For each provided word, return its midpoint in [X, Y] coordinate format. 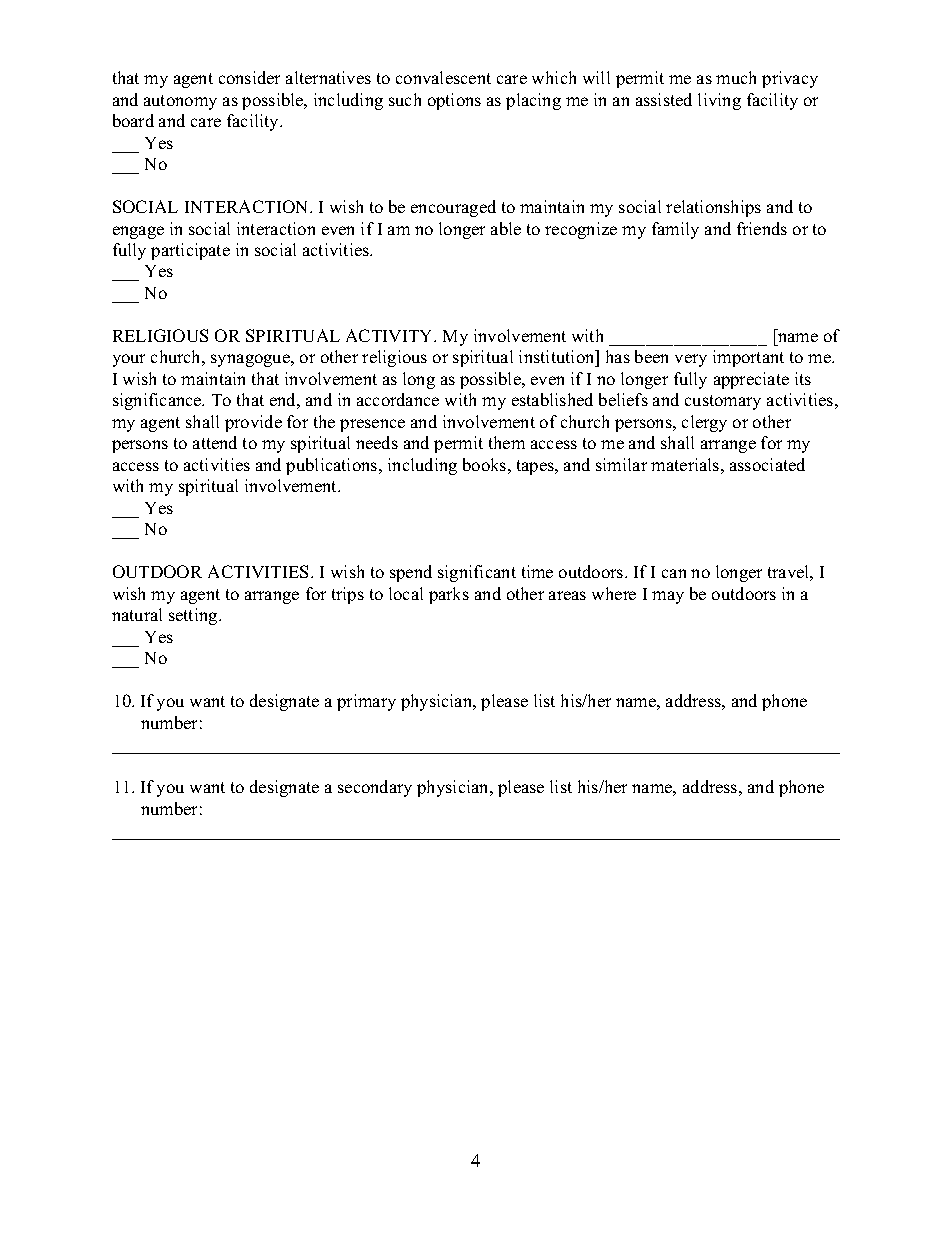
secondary [375, 788]
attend [215, 442]
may [668, 597]
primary [366, 702]
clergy [704, 423]
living [719, 101]
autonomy [180, 102]
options [454, 101]
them [507, 442]
